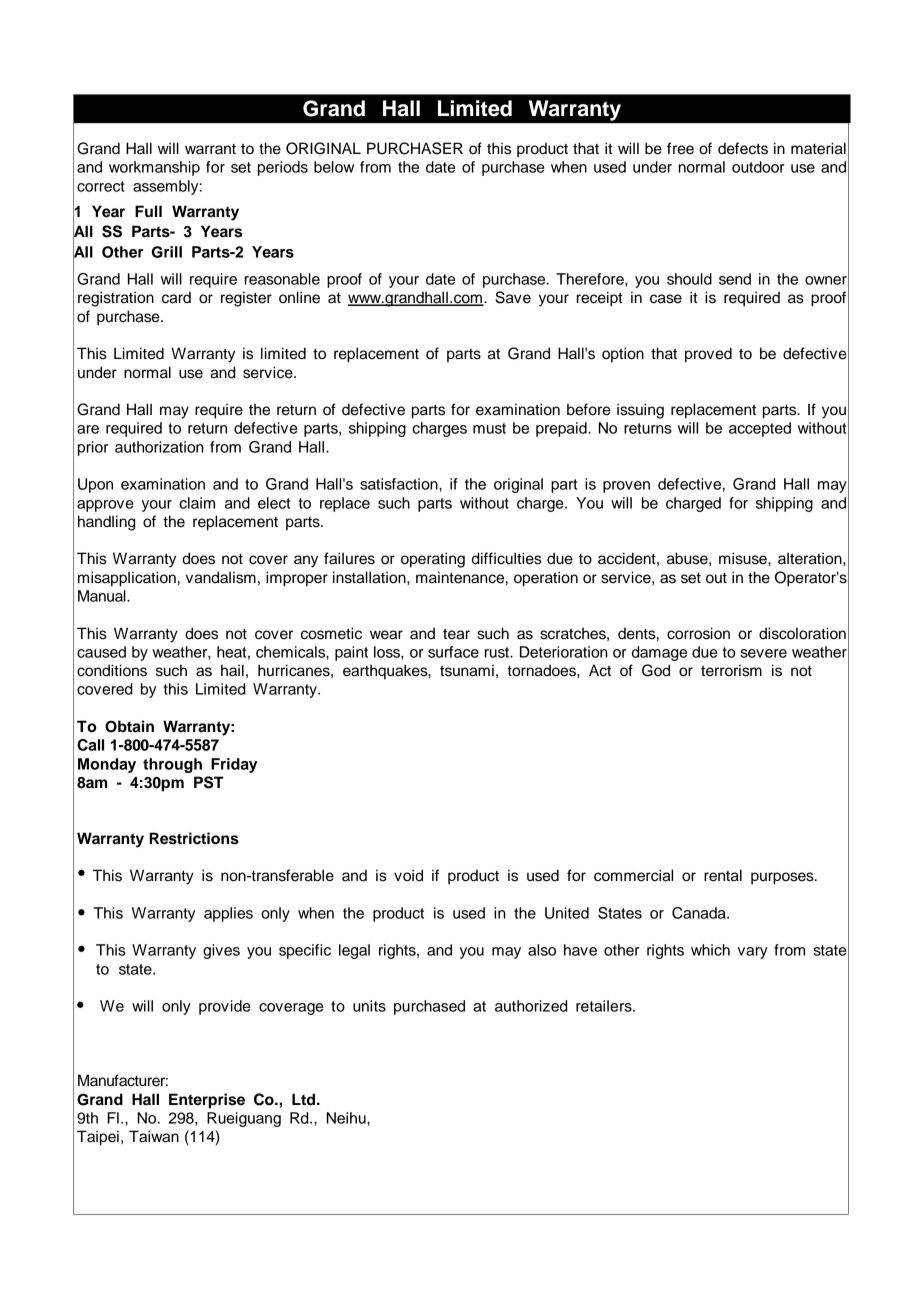  Describe the element at coordinates (760, 429) in the screenshot. I see `accepted` at that location.
